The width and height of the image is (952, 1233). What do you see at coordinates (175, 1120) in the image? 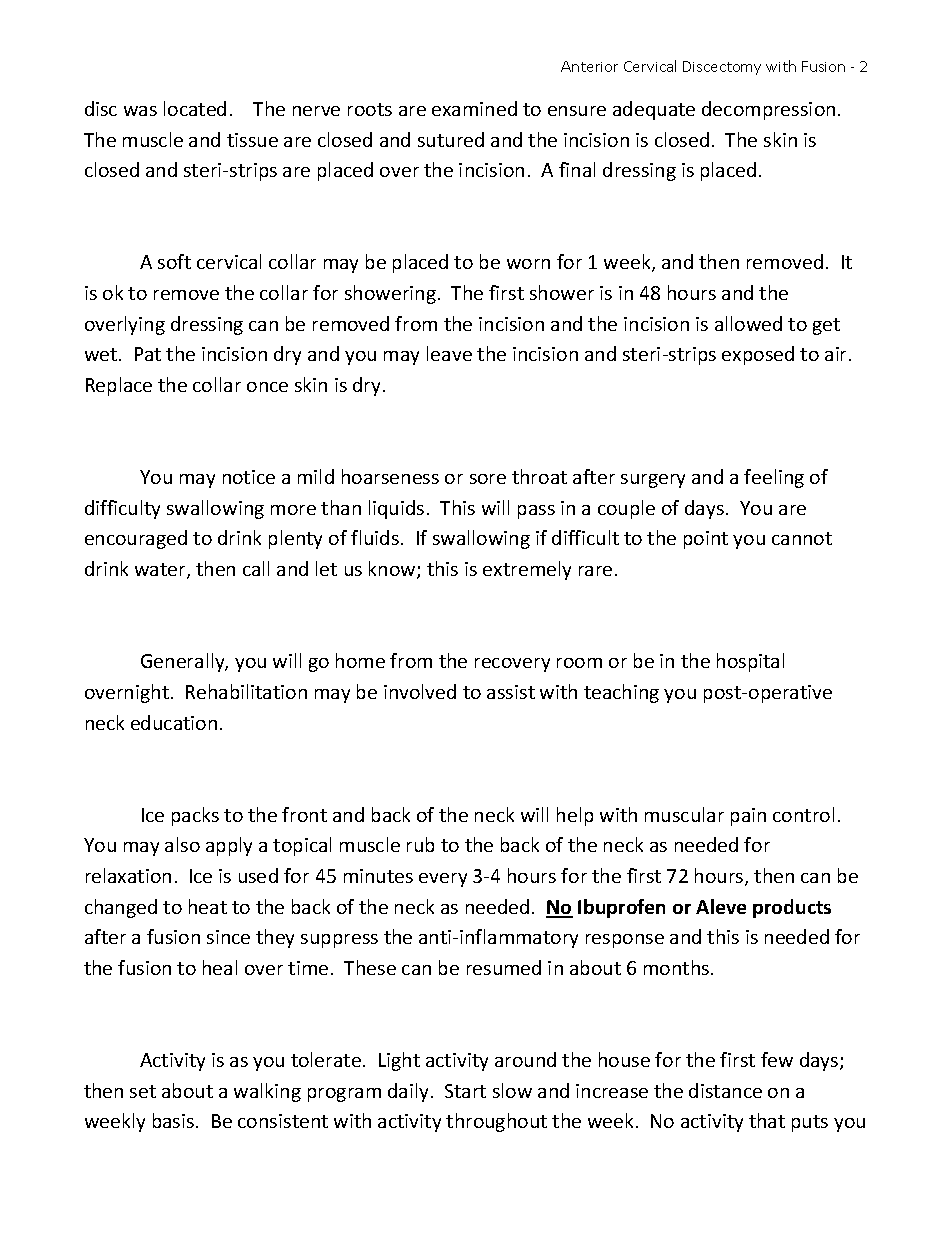
I see `basis` at bounding box center [175, 1120].
